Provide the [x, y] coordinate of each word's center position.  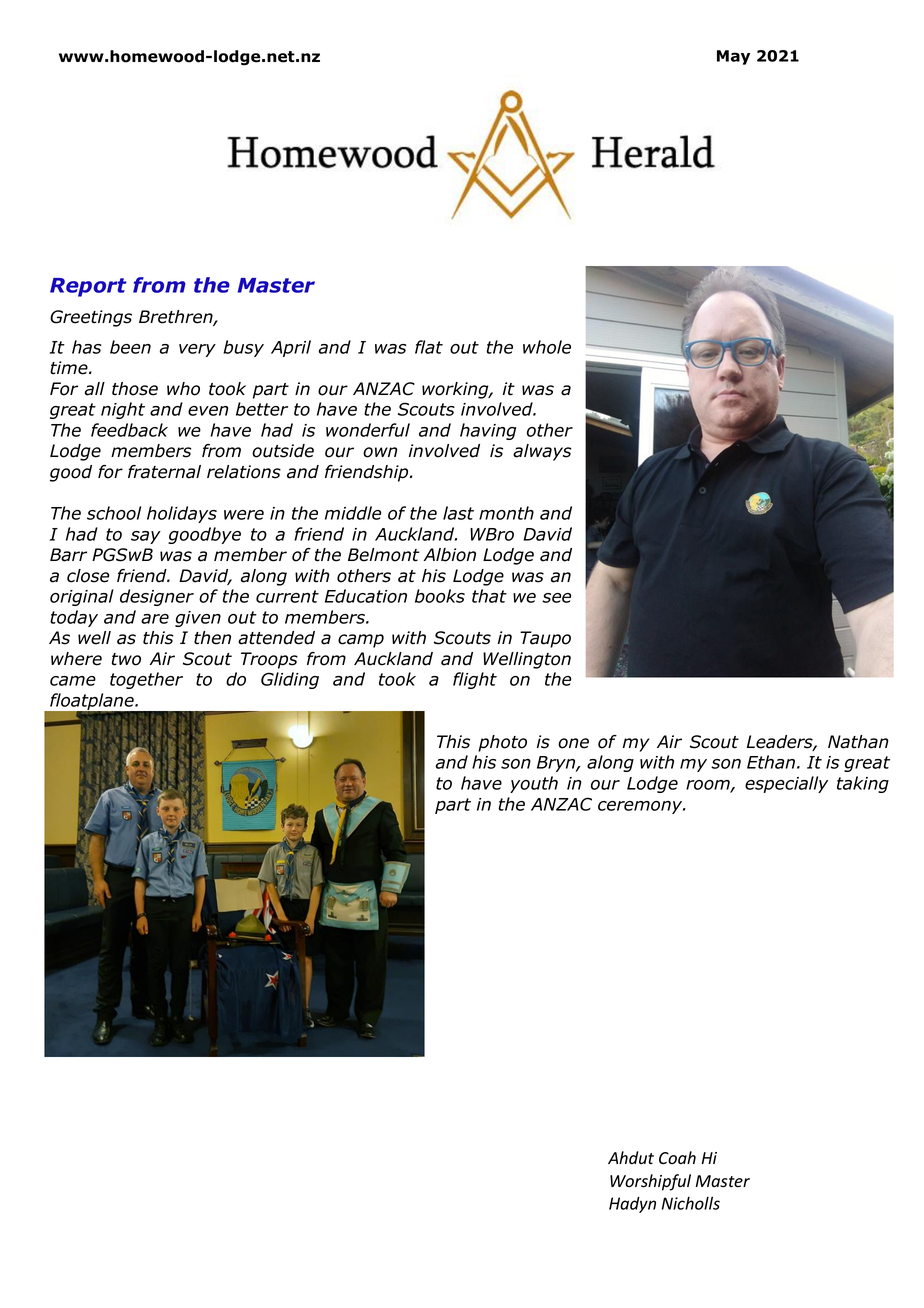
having [488, 431]
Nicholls [691, 1203]
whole [547, 347]
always [542, 452]
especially [786, 784]
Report [88, 287]
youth [534, 784]
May [733, 57]
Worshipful [650, 1182]
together [146, 680]
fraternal [164, 472]
